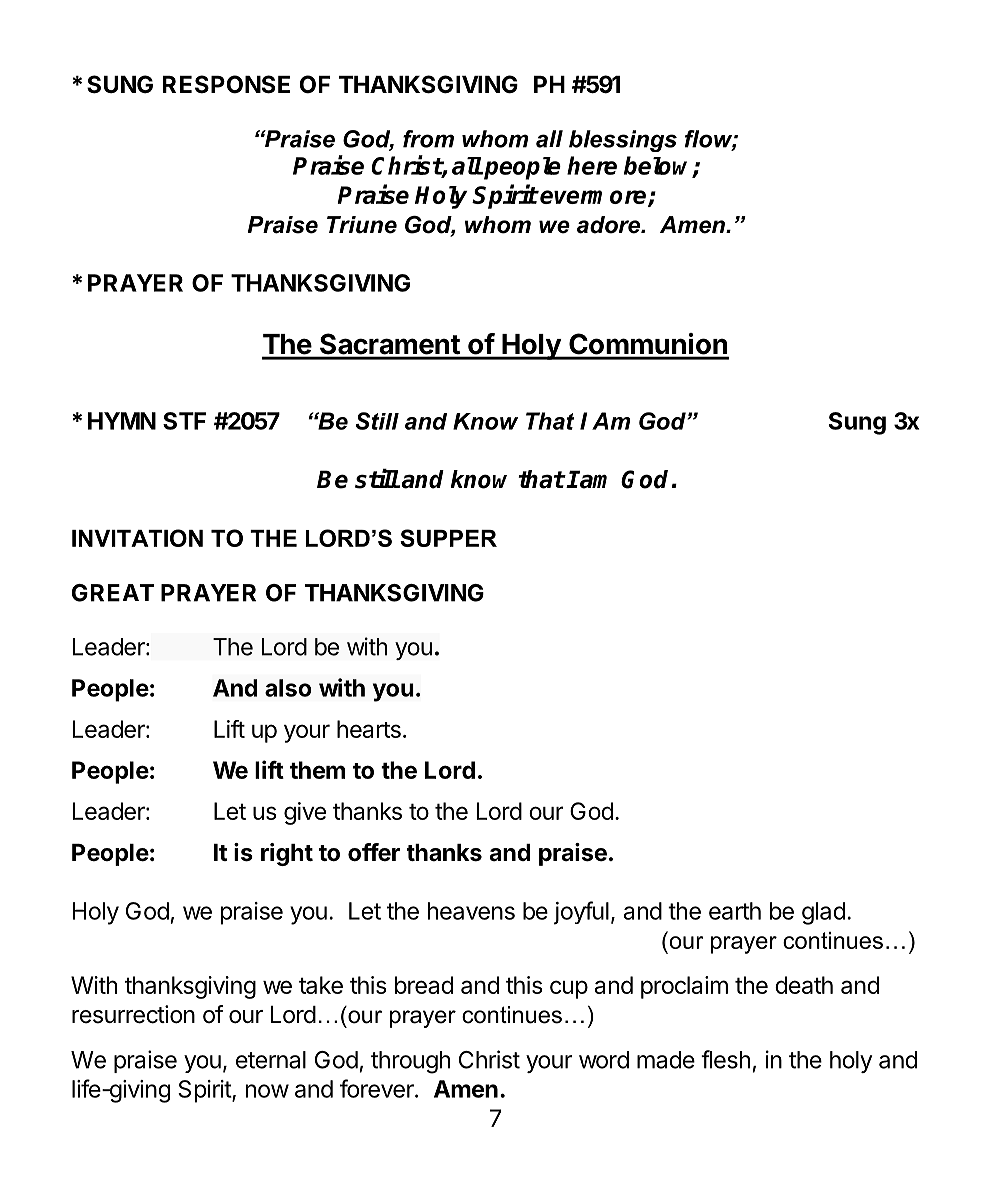  What do you see at coordinates (428, 139) in the image?
I see `from` at bounding box center [428, 139].
